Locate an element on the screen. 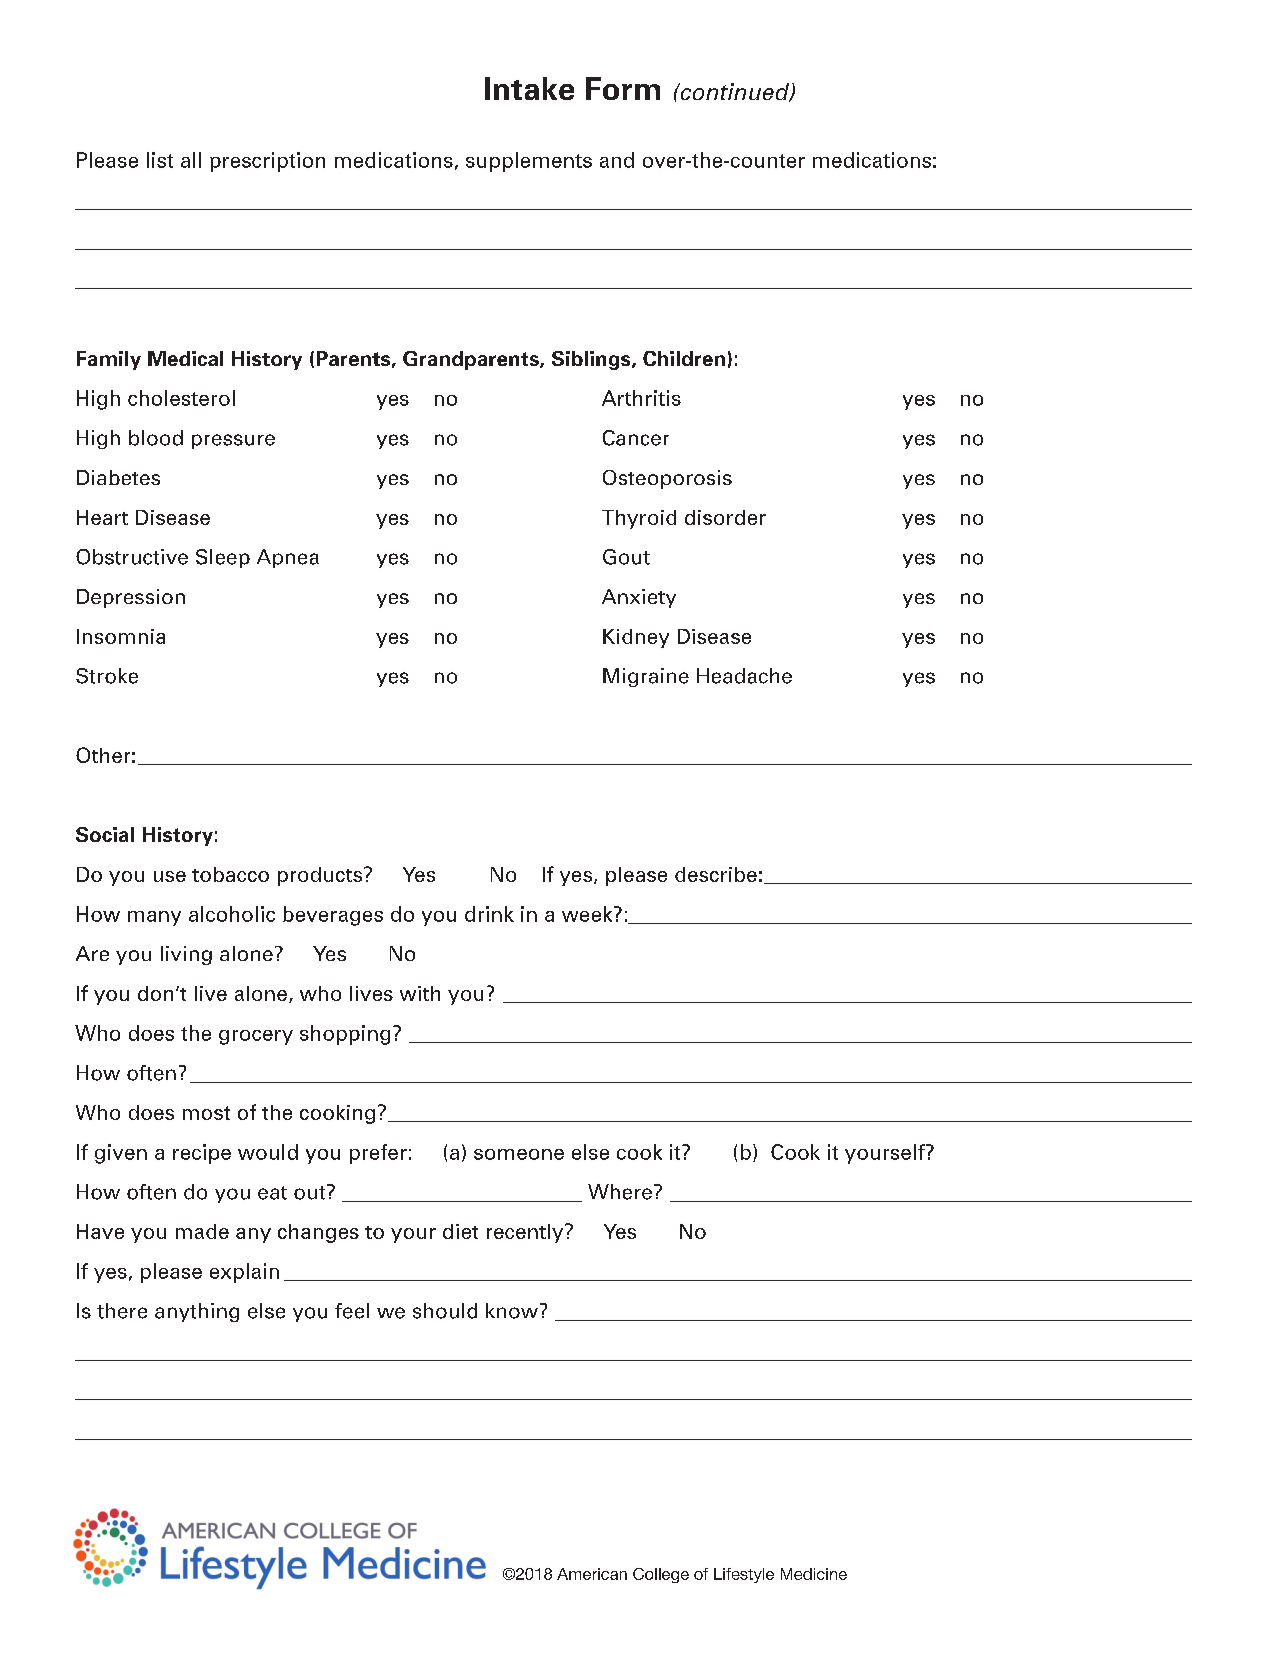 This screenshot has height=1654, width=1278. most is located at coordinates (206, 1113).
